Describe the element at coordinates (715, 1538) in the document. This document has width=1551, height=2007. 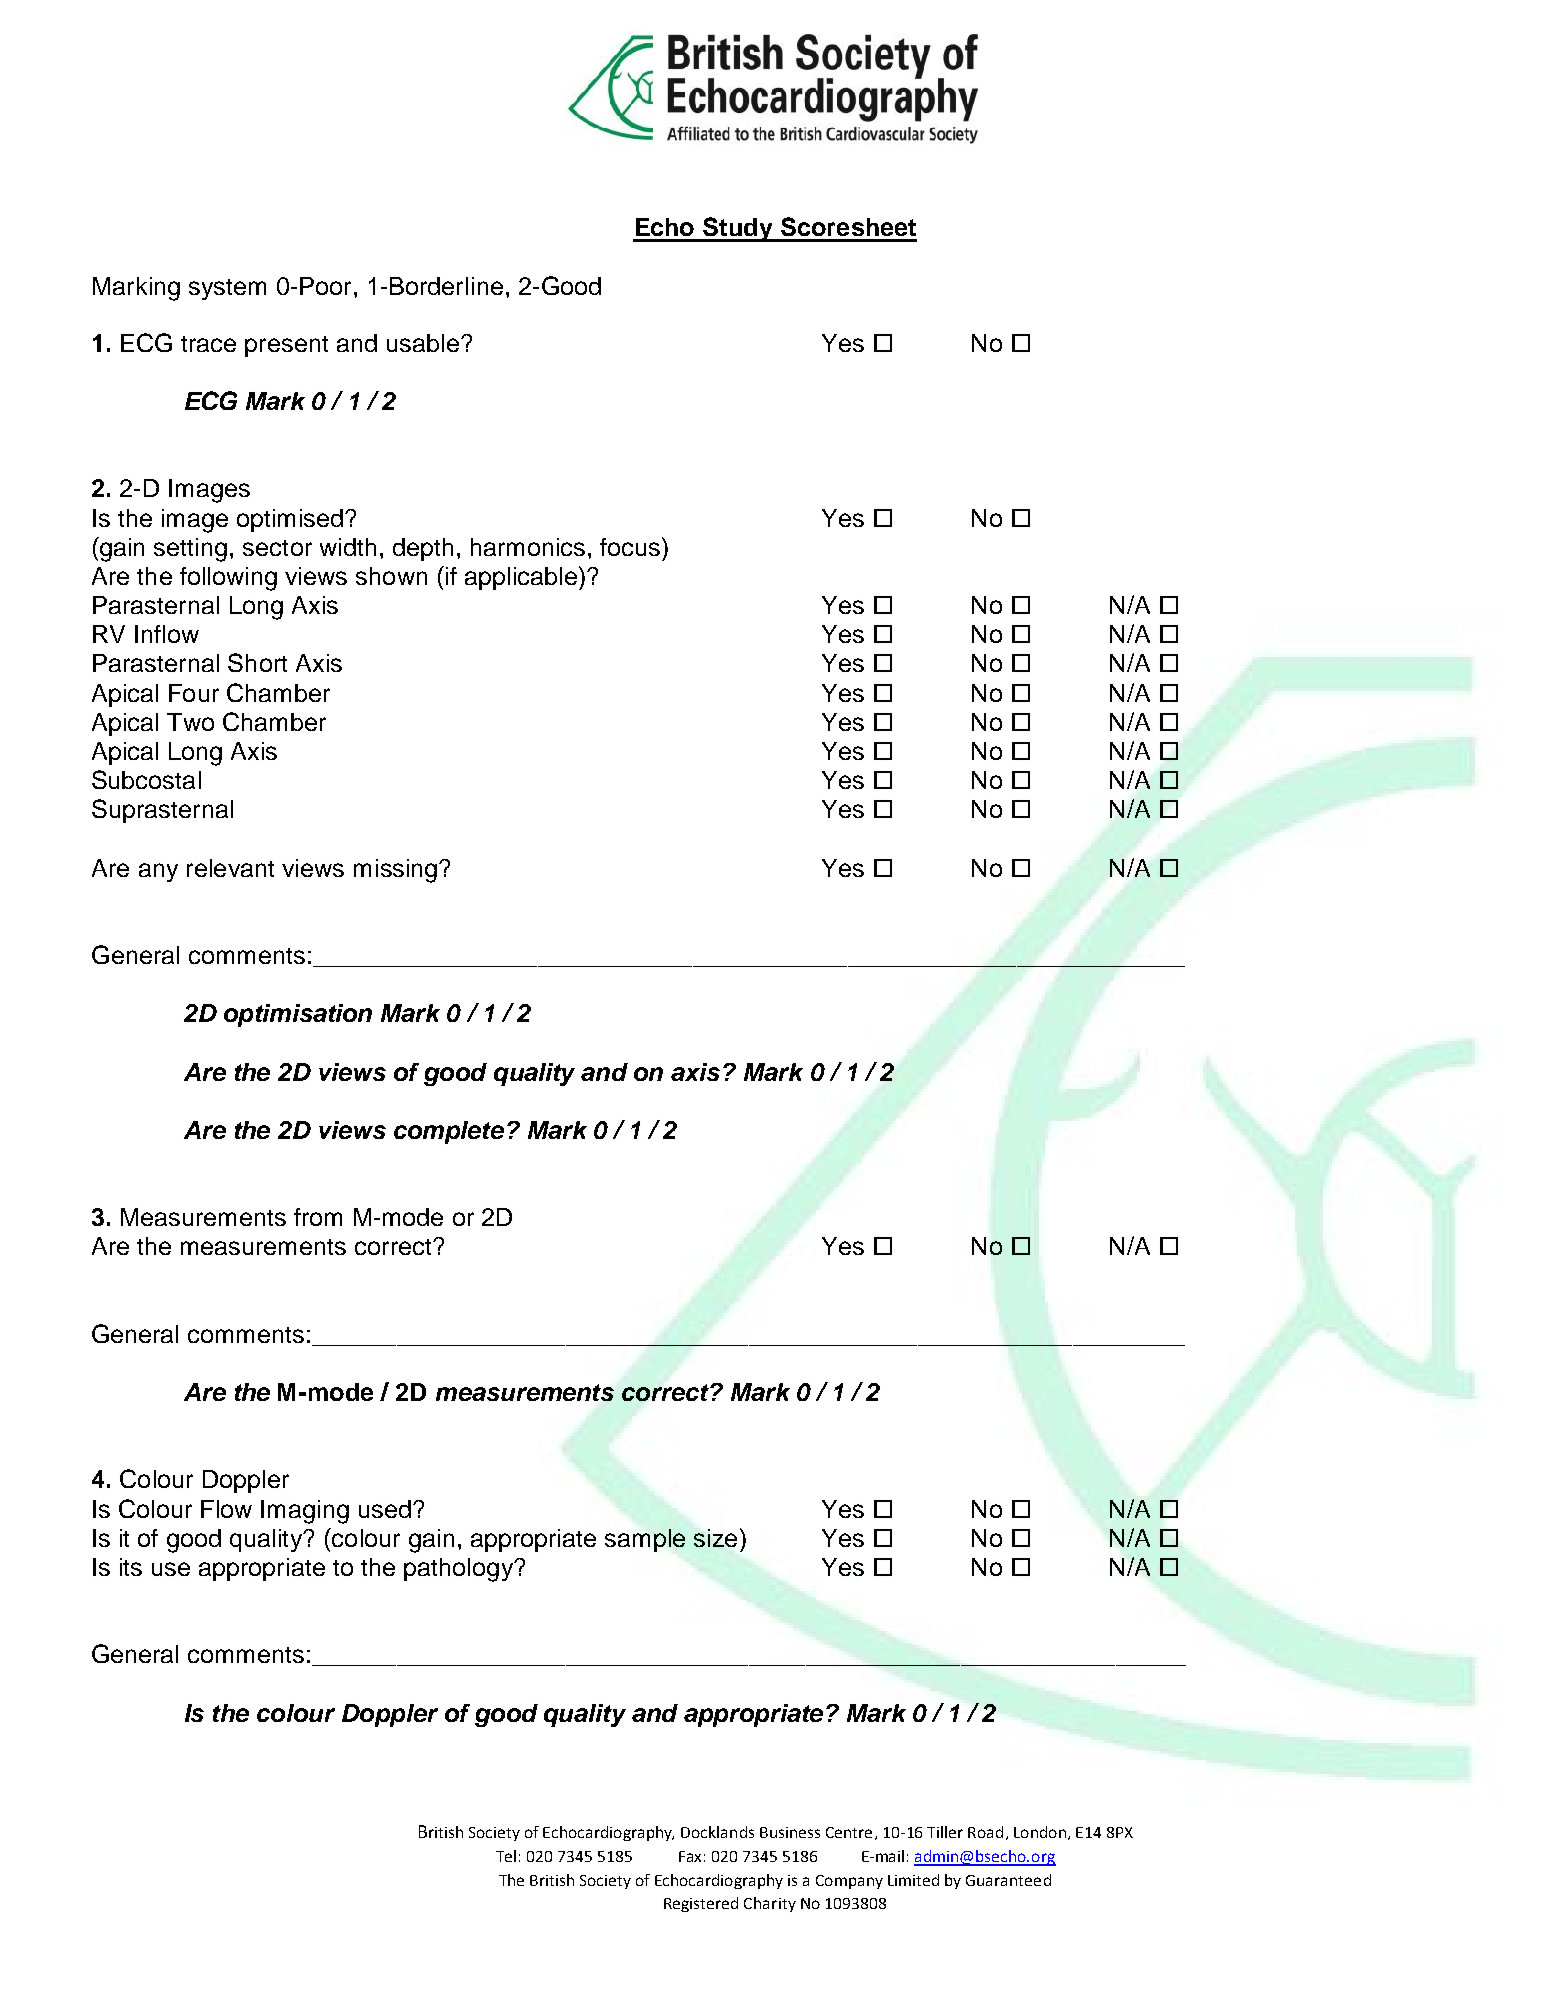
I see `size` at that location.
